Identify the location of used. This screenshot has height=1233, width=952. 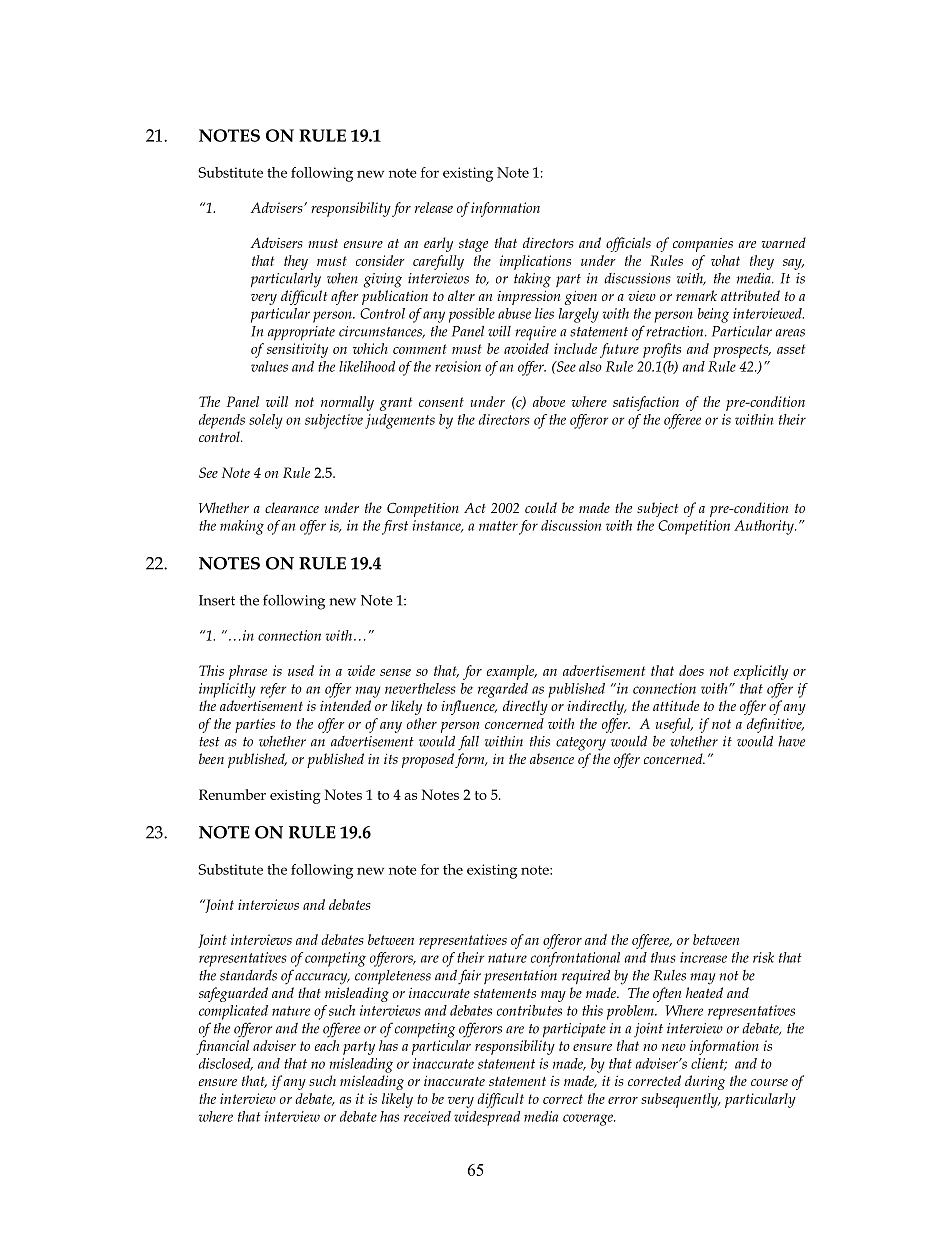
(301, 670).
